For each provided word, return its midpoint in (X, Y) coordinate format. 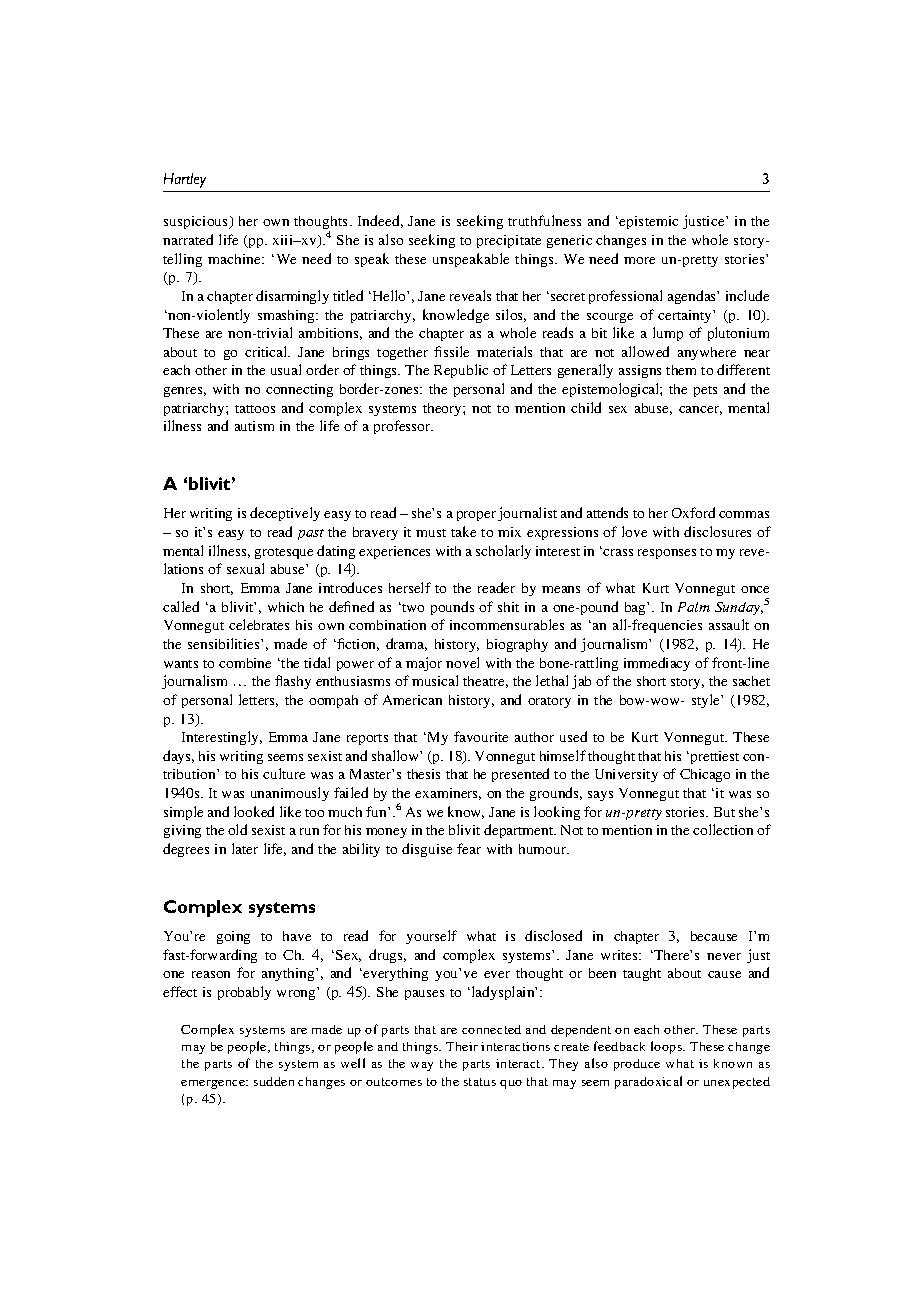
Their (462, 1046)
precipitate (509, 241)
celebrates (259, 624)
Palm (694, 607)
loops (667, 1047)
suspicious (197, 222)
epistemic (648, 222)
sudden (274, 1081)
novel (462, 662)
